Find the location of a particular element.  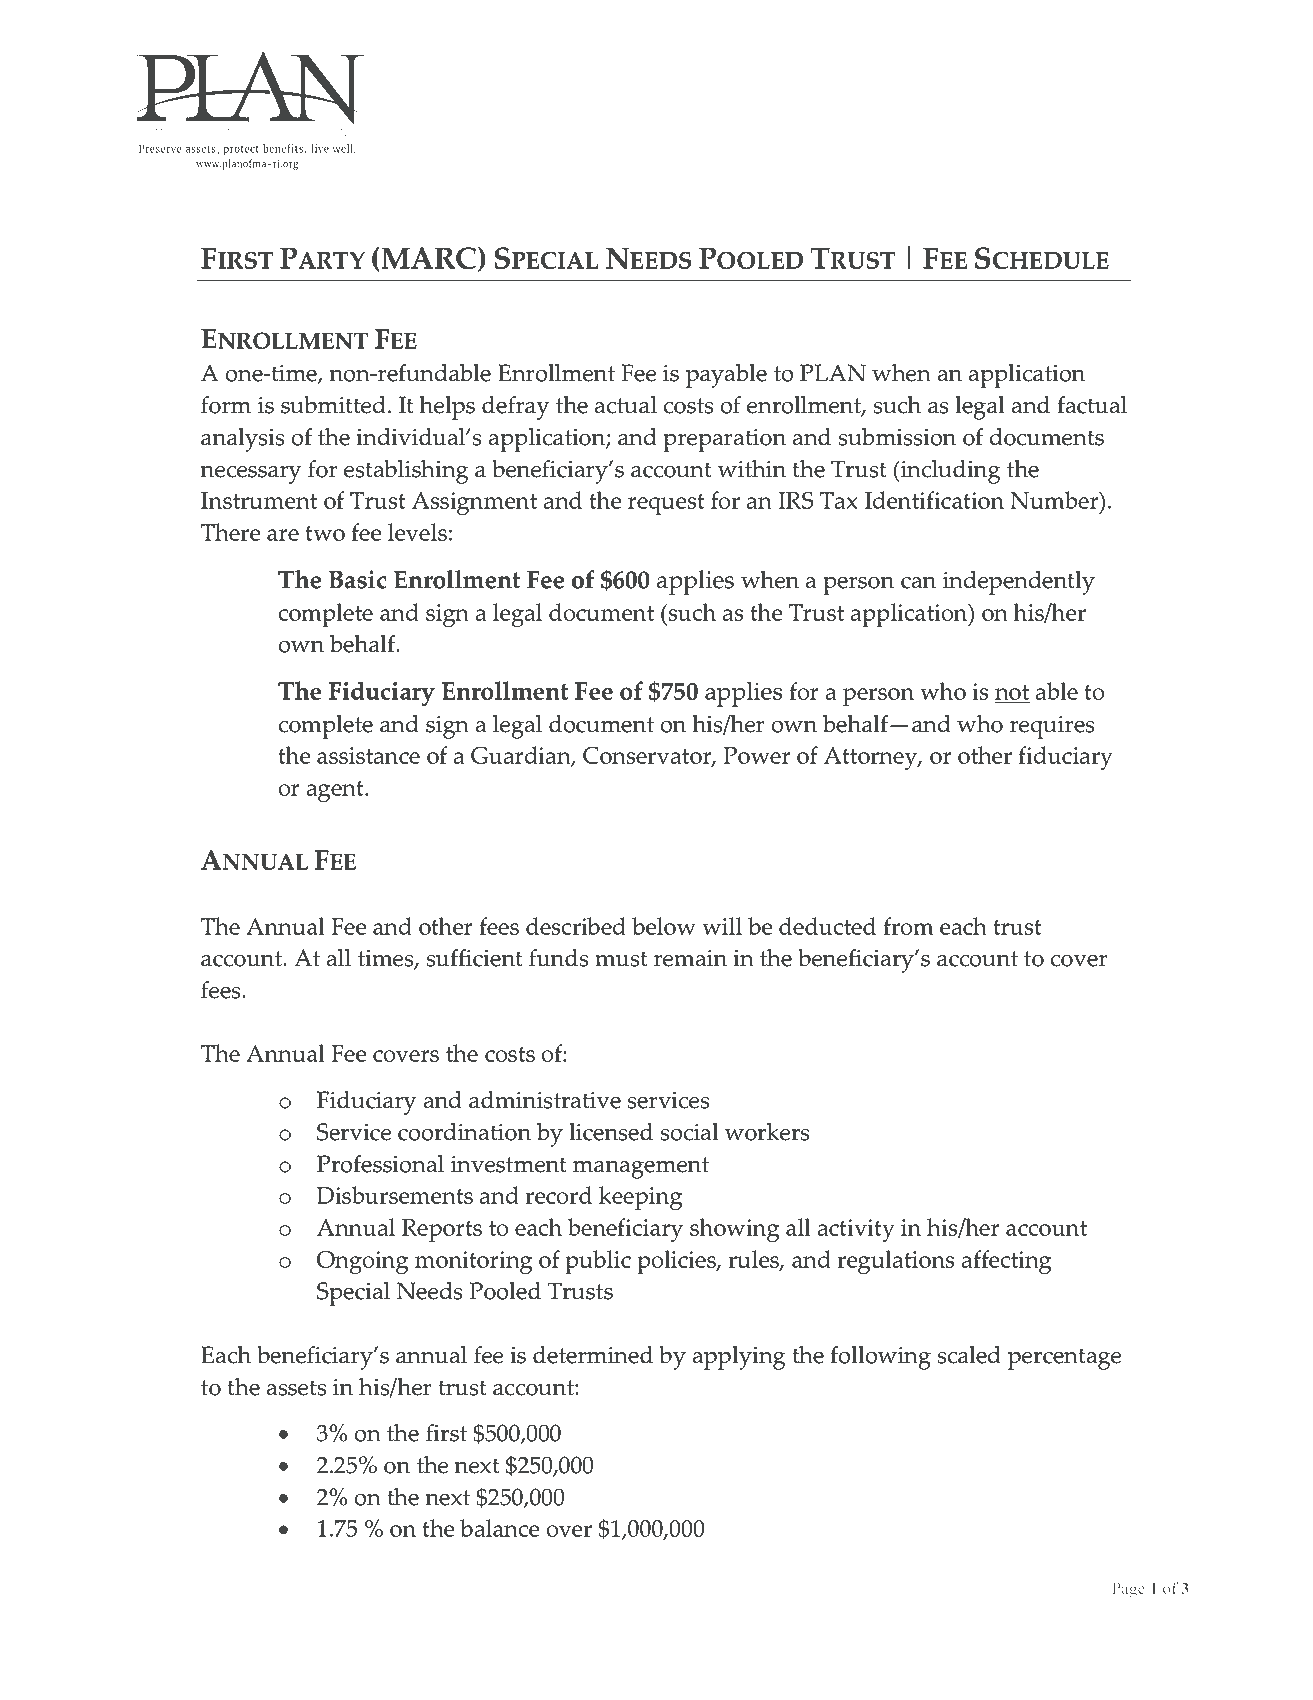

applying is located at coordinates (739, 1358).
